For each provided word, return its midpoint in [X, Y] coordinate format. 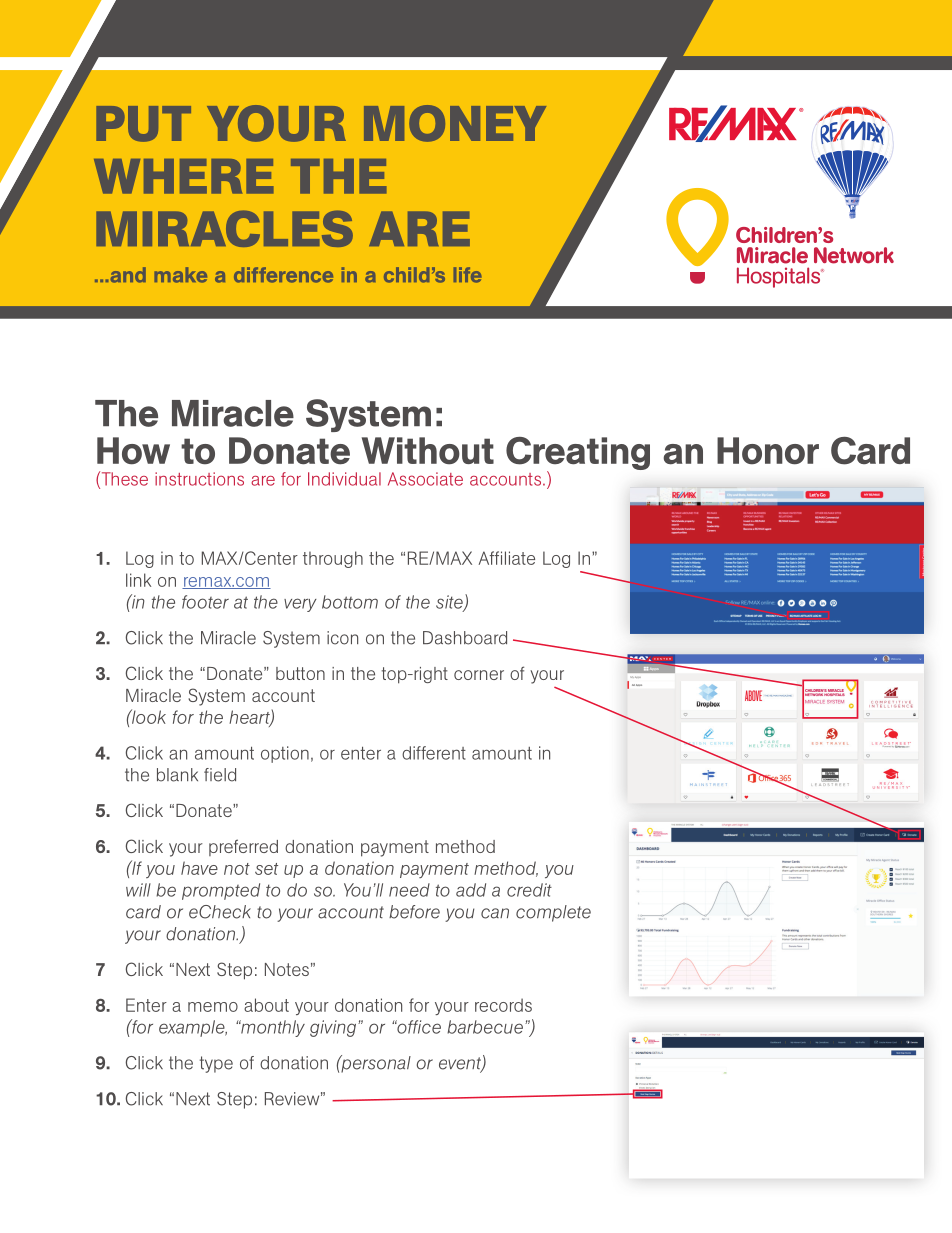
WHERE [184, 176]
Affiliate [507, 558]
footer [205, 602]
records [503, 1005]
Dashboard [465, 638]
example [193, 1028]
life [468, 275]
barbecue [485, 1027]
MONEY [455, 123]
